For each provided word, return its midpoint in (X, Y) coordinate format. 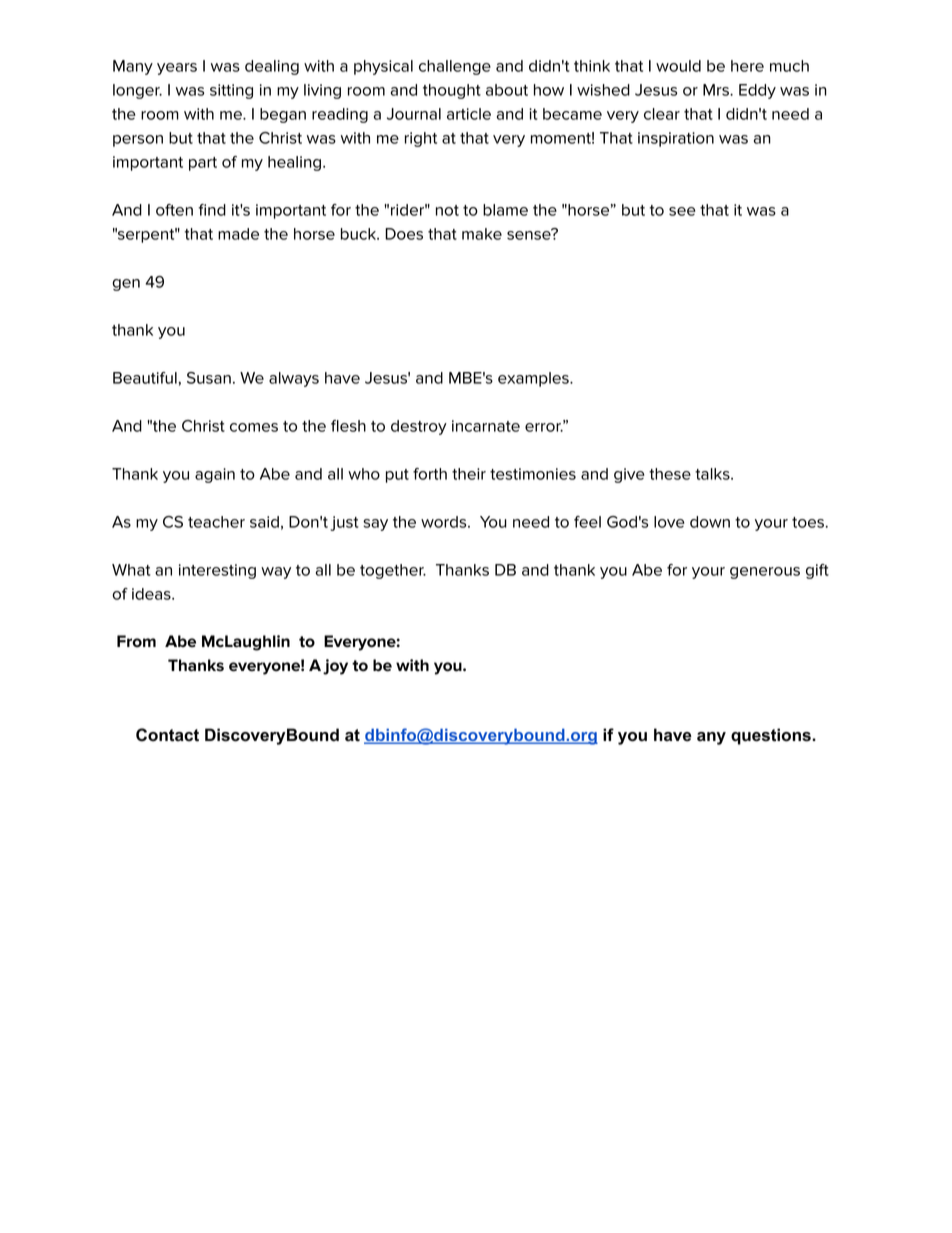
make (482, 234)
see (682, 211)
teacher (216, 522)
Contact (167, 735)
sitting (231, 91)
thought (452, 91)
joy (335, 667)
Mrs (717, 90)
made (238, 234)
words (445, 522)
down (710, 522)
